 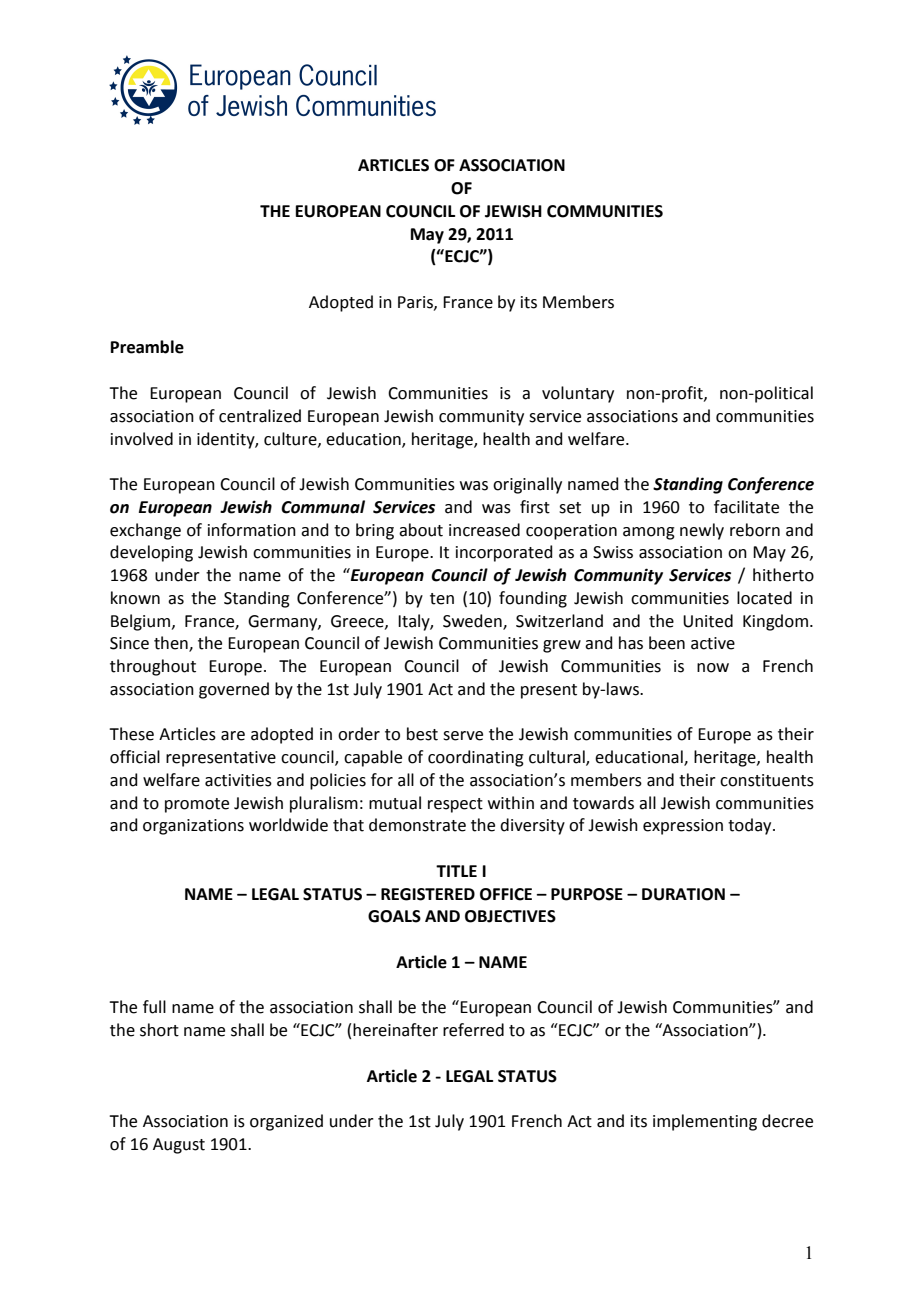 What do you see at coordinates (463, 736) in the page?
I see `serve` at bounding box center [463, 736].
